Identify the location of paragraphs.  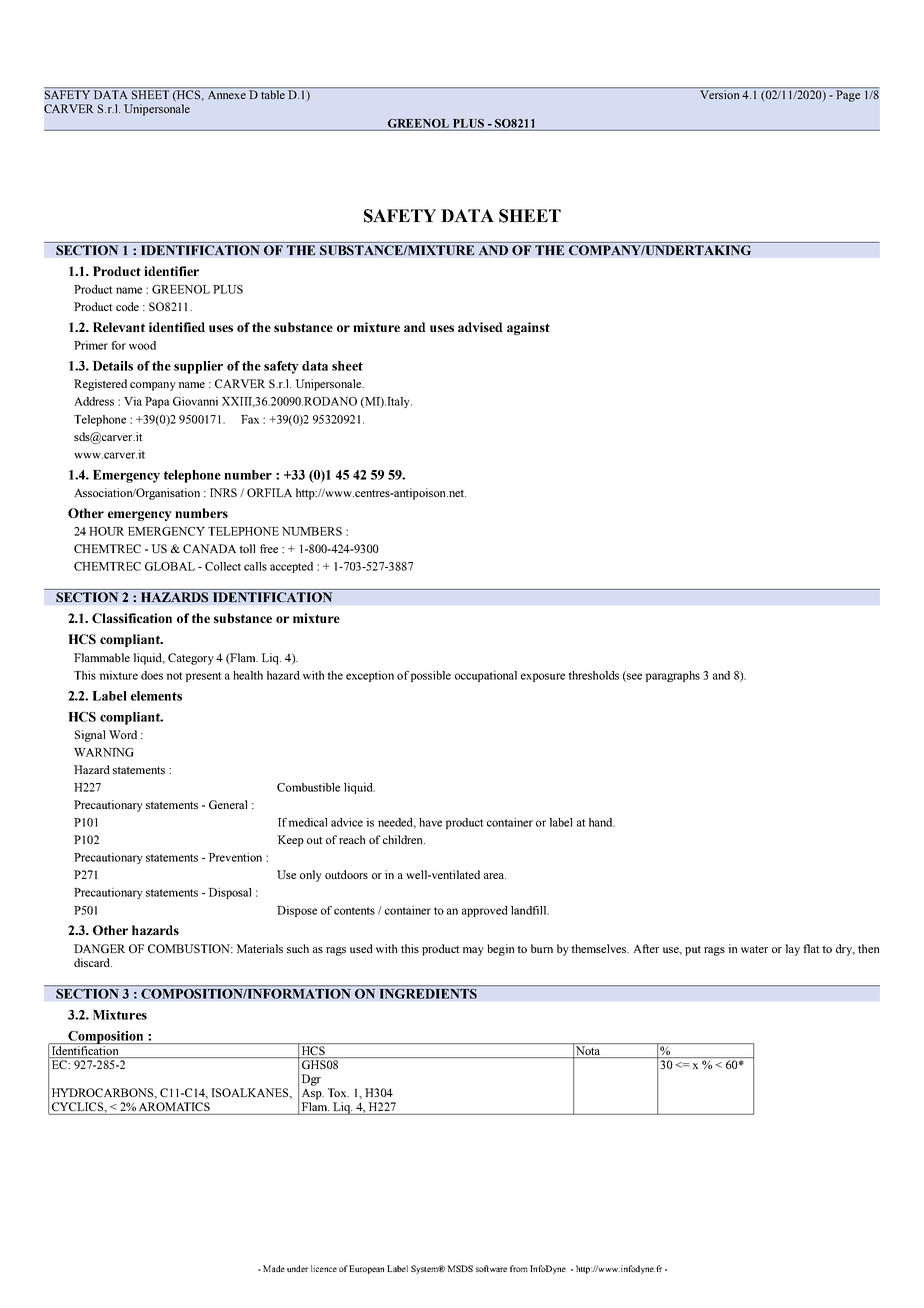
(672, 676).
